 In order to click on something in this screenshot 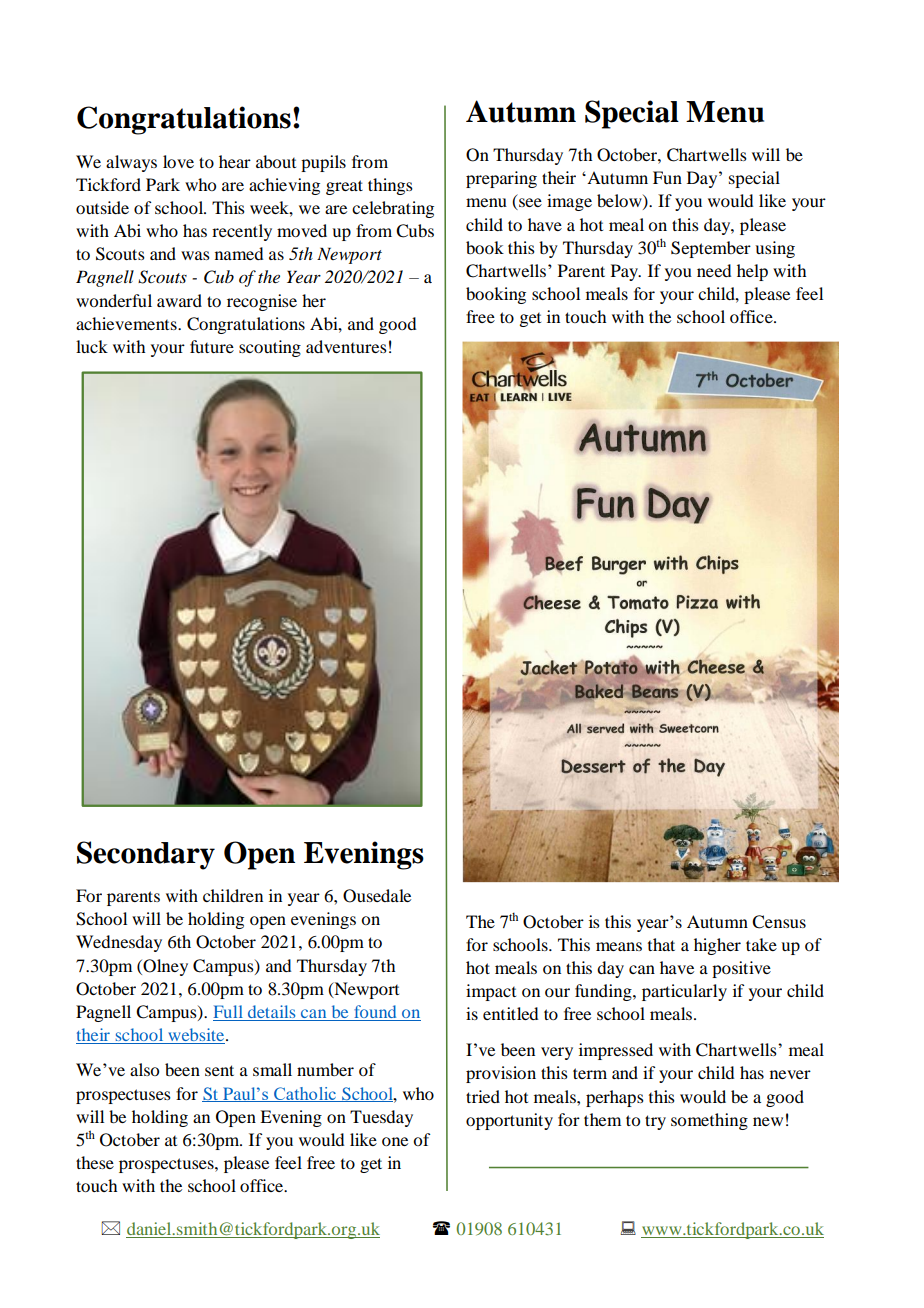, I will do `click(709, 1121)`.
